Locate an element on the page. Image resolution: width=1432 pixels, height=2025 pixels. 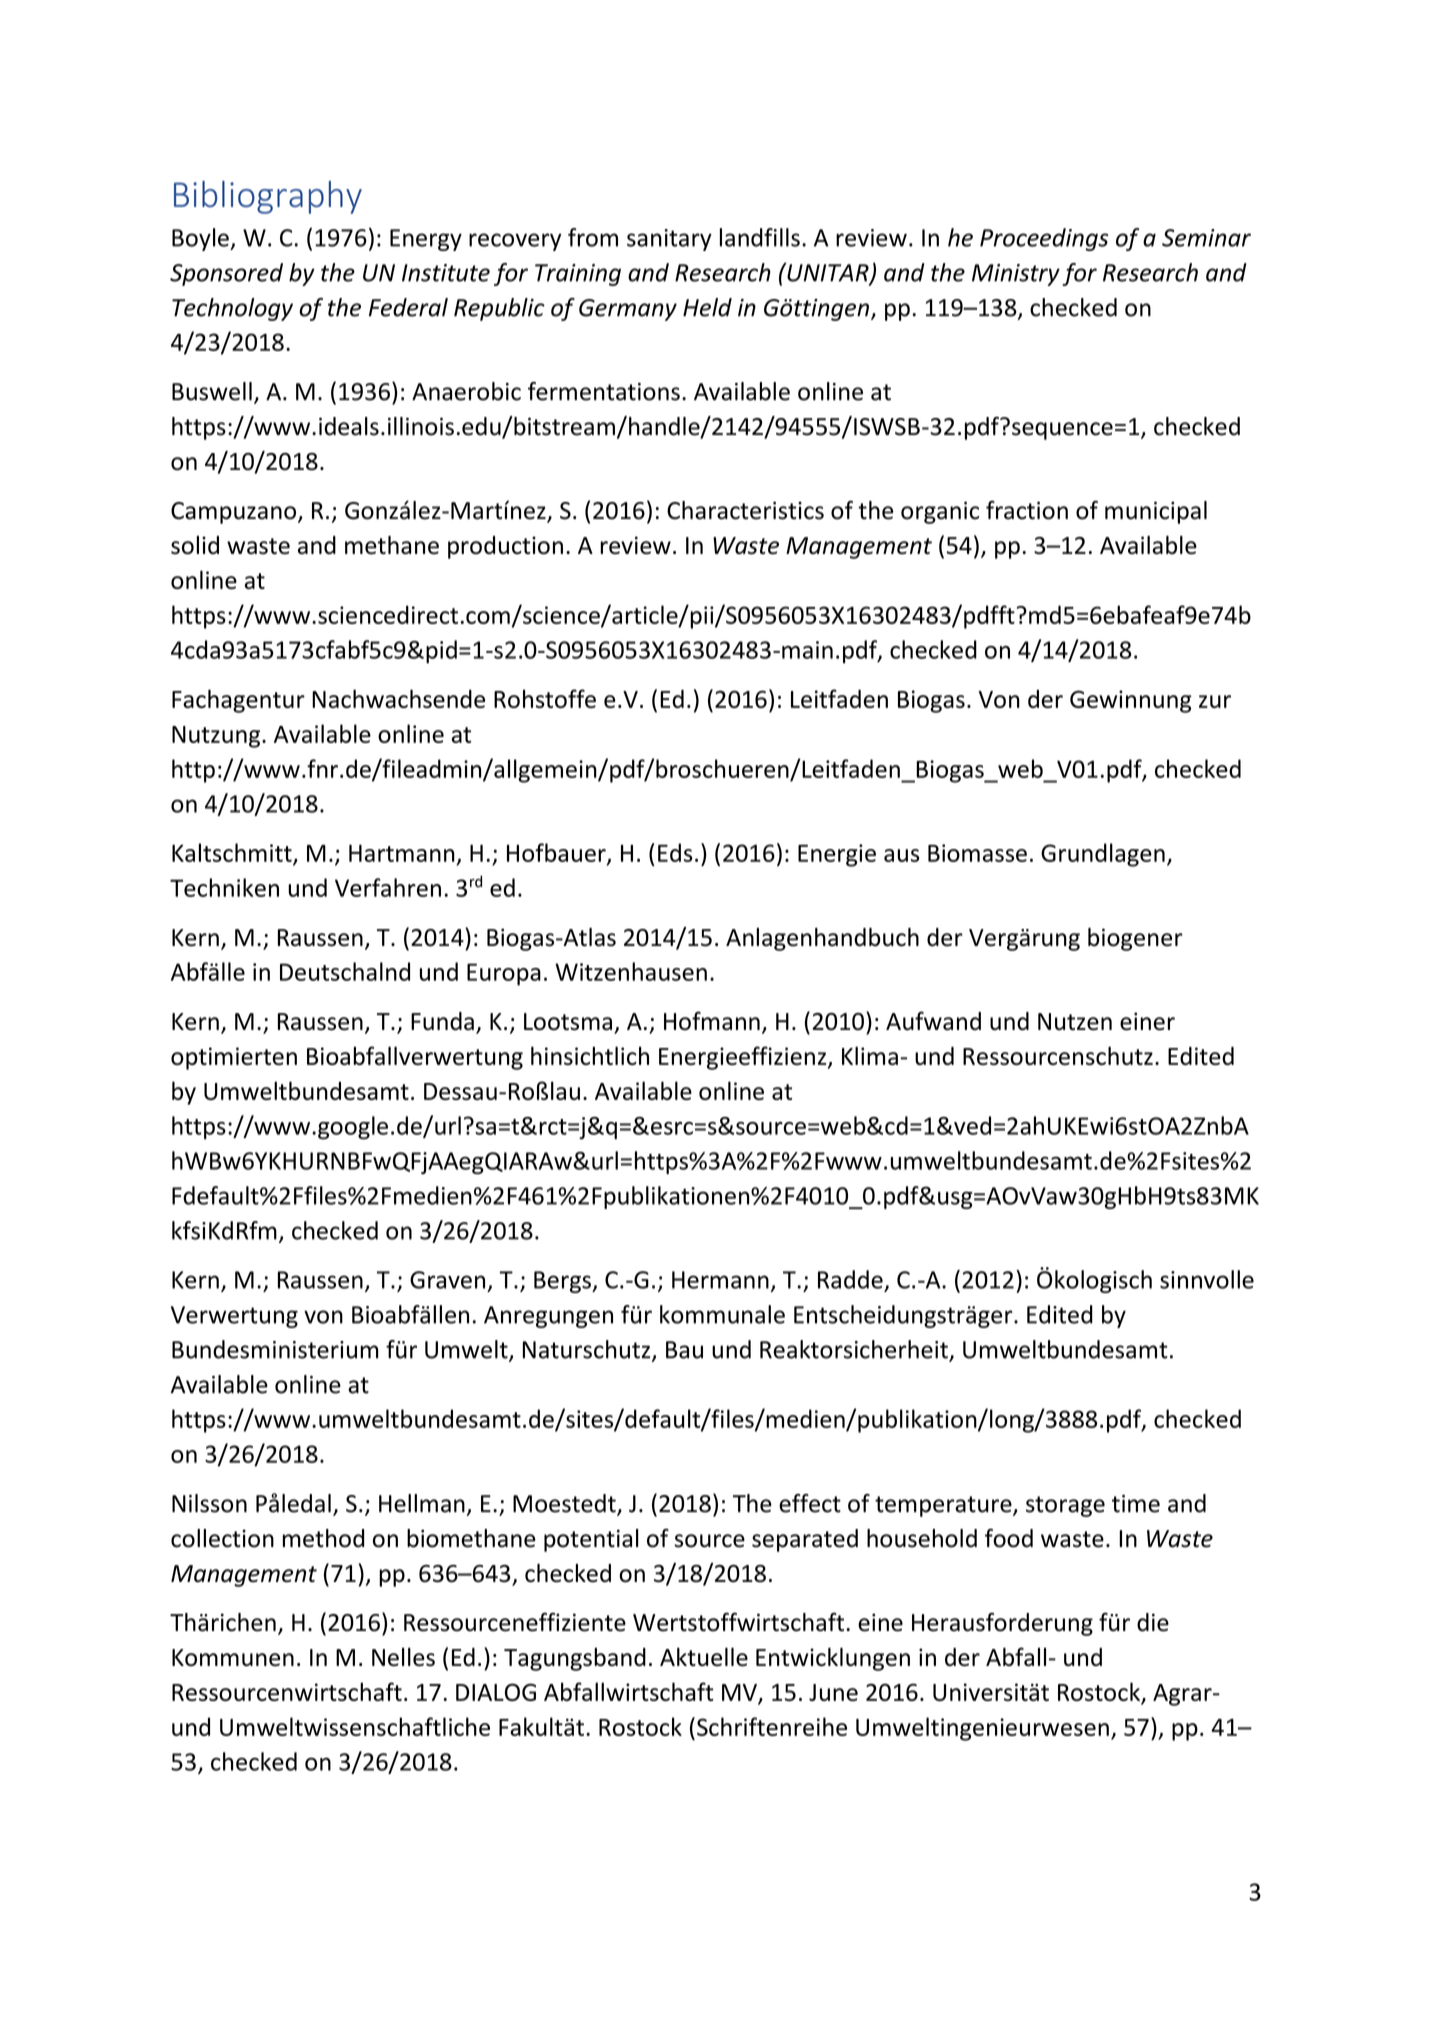
Hermann is located at coordinates (720, 1280).
